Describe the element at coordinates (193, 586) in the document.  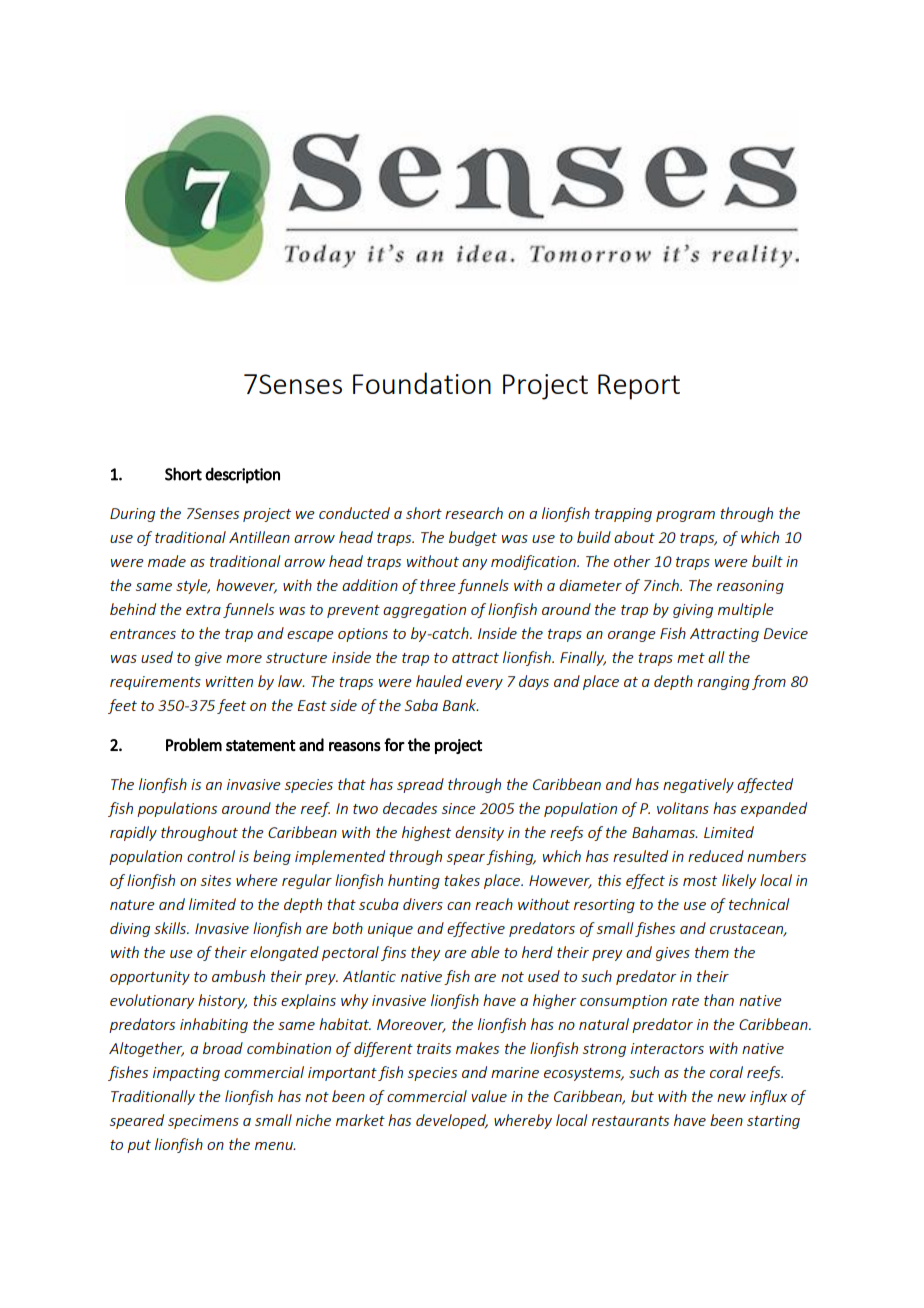
I see `style` at that location.
